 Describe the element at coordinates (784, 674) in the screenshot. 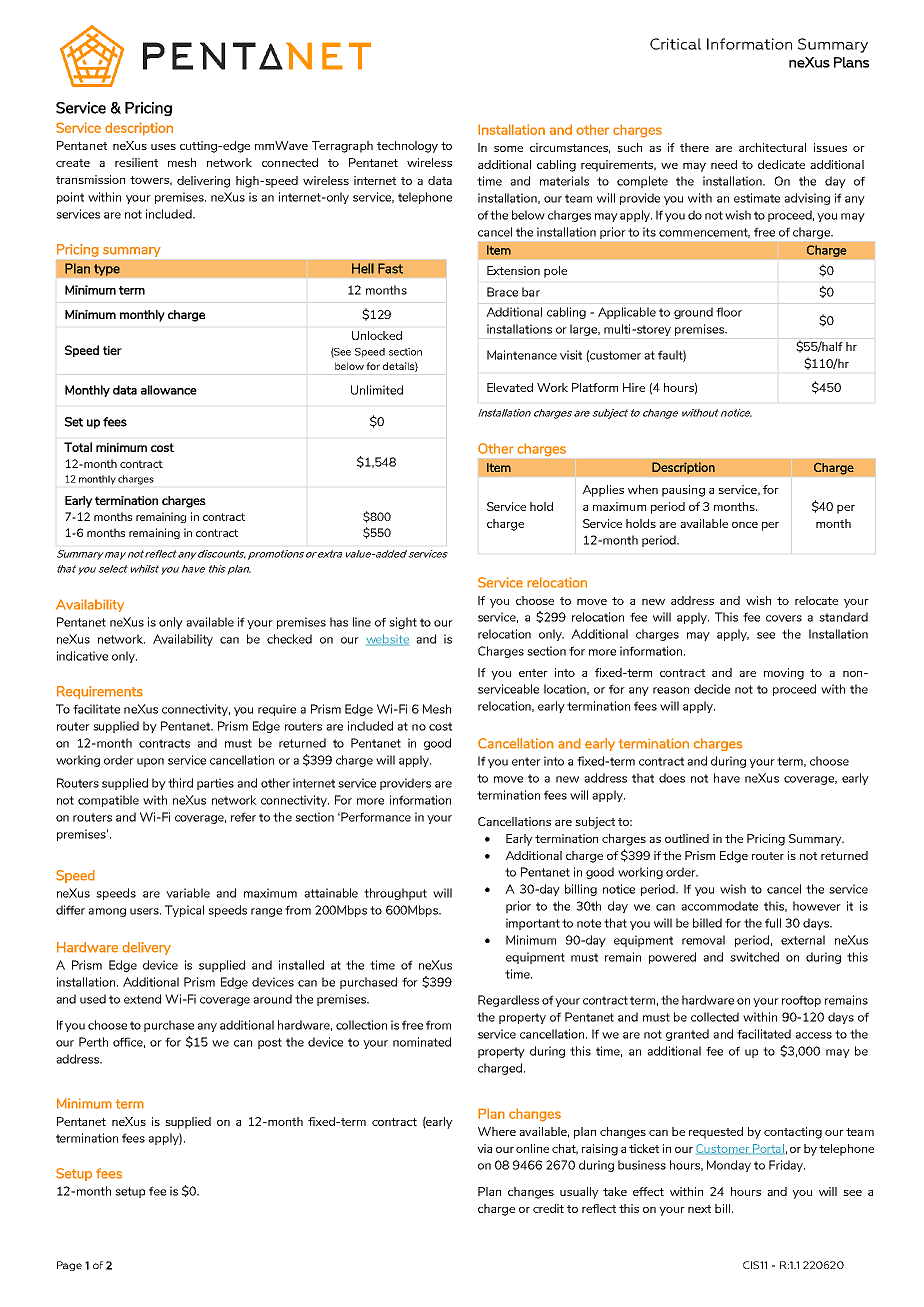

I see `moving` at that location.
